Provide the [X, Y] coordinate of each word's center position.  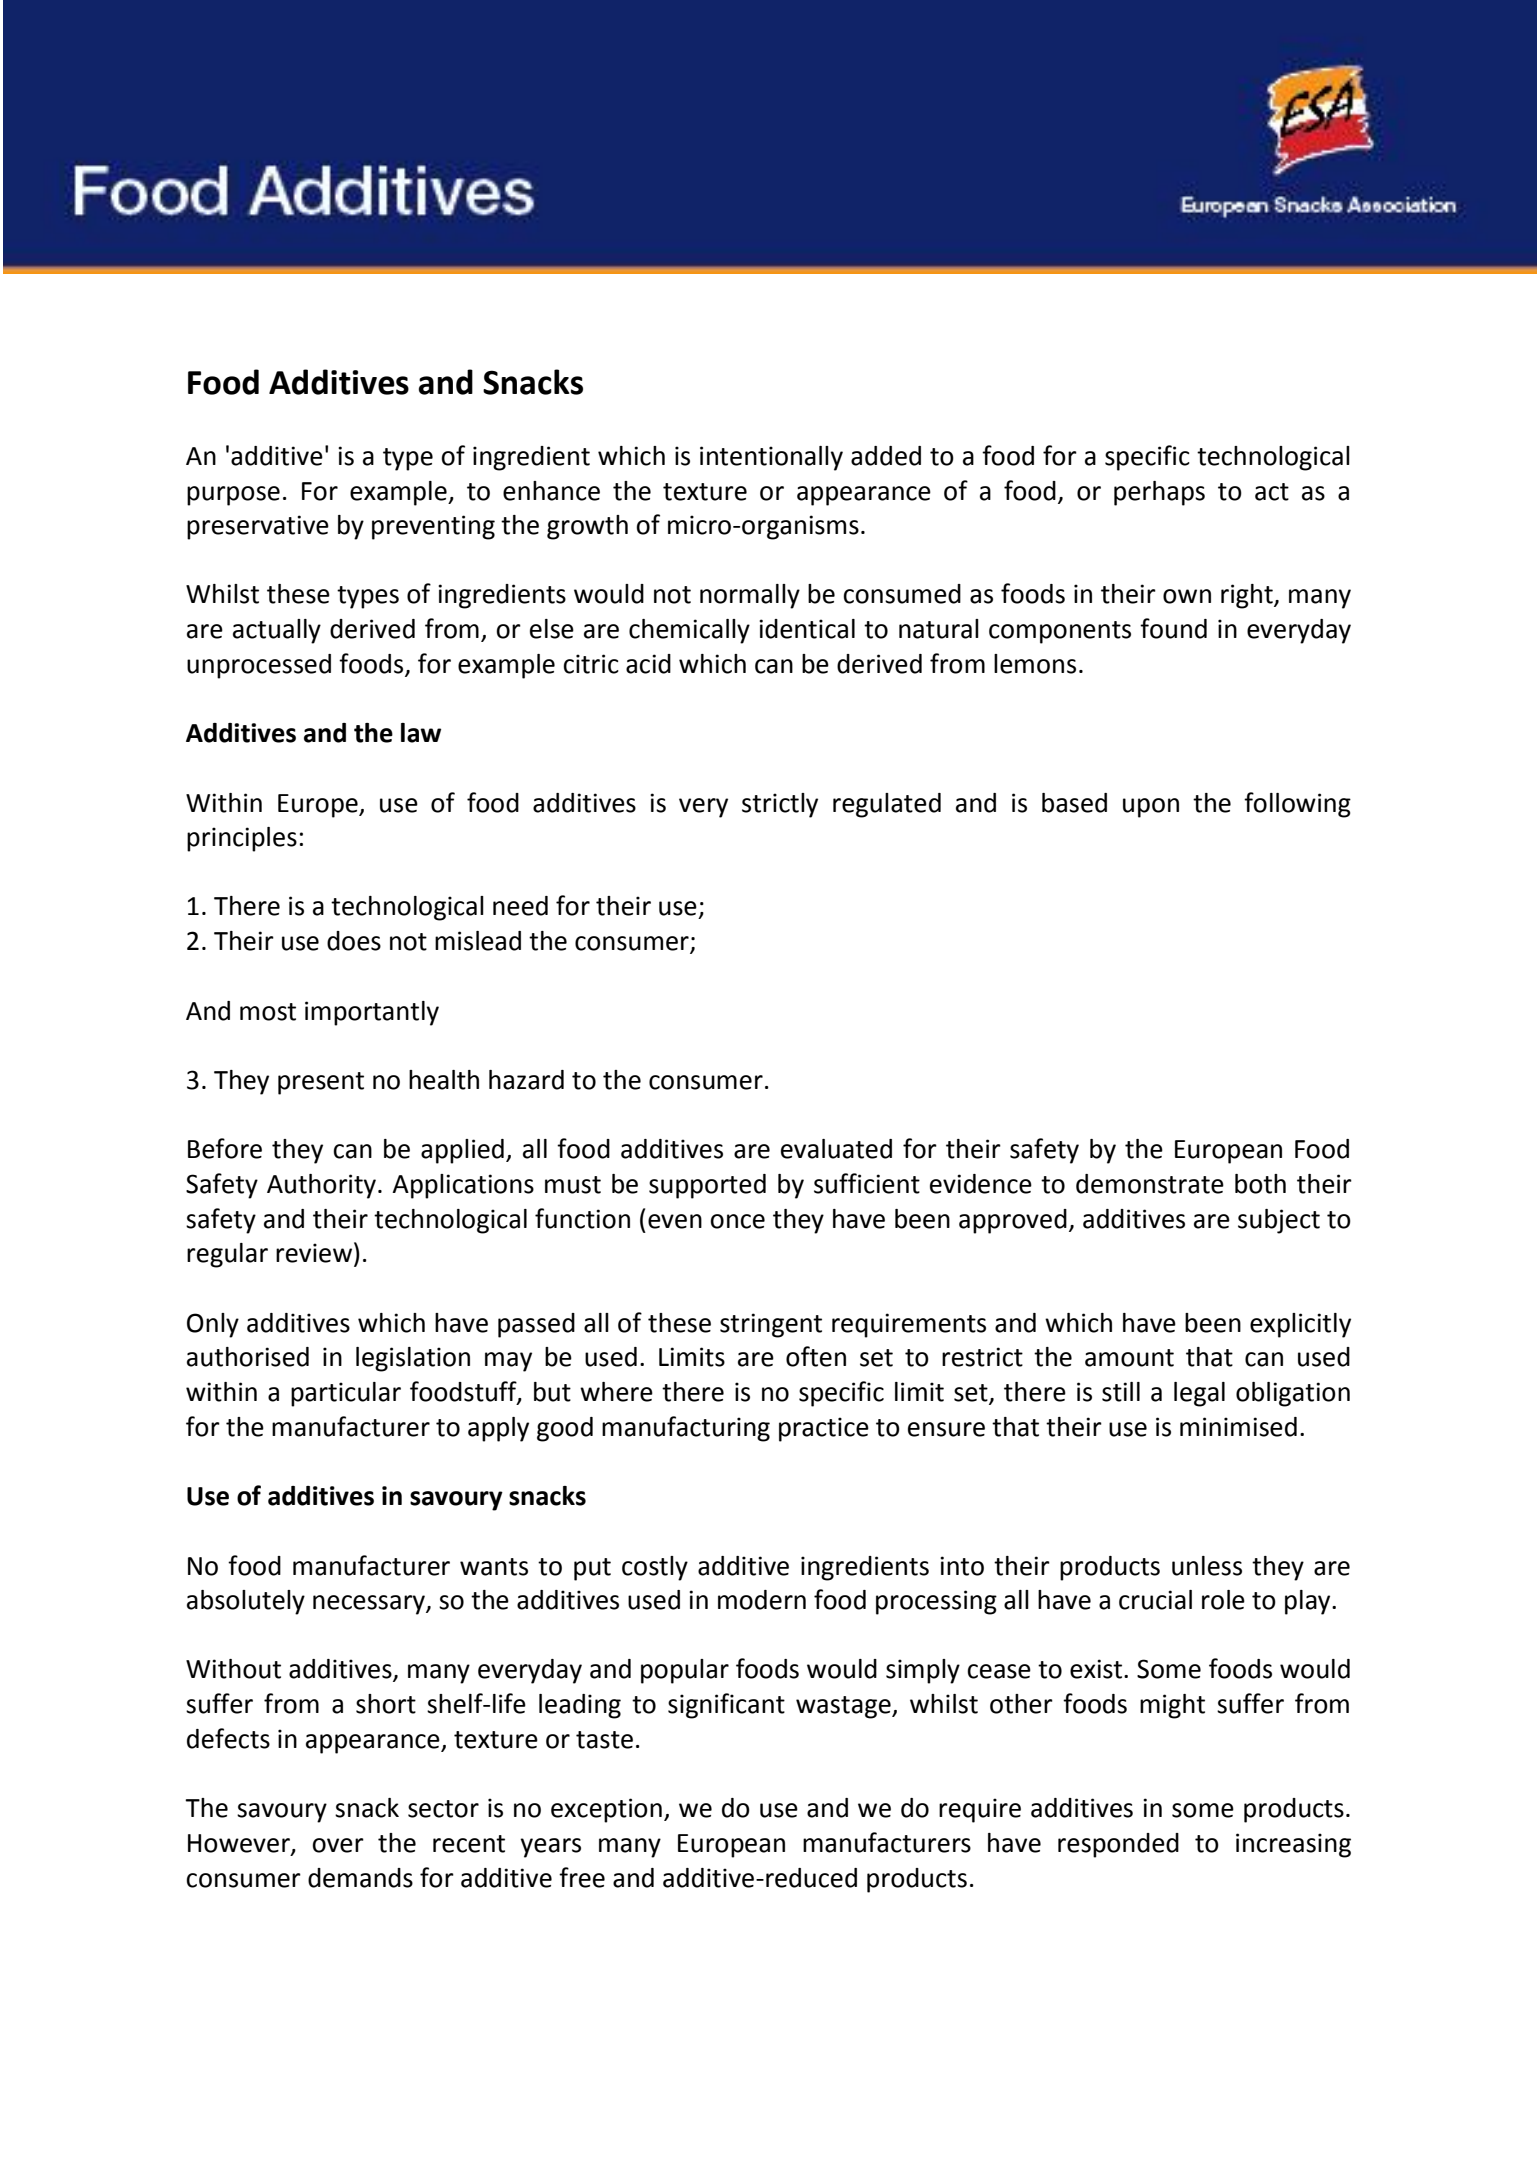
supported [707, 1186]
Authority [321, 1186]
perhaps [1159, 493]
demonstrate [1150, 1184]
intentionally [771, 458]
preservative [258, 527]
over [338, 1845]
